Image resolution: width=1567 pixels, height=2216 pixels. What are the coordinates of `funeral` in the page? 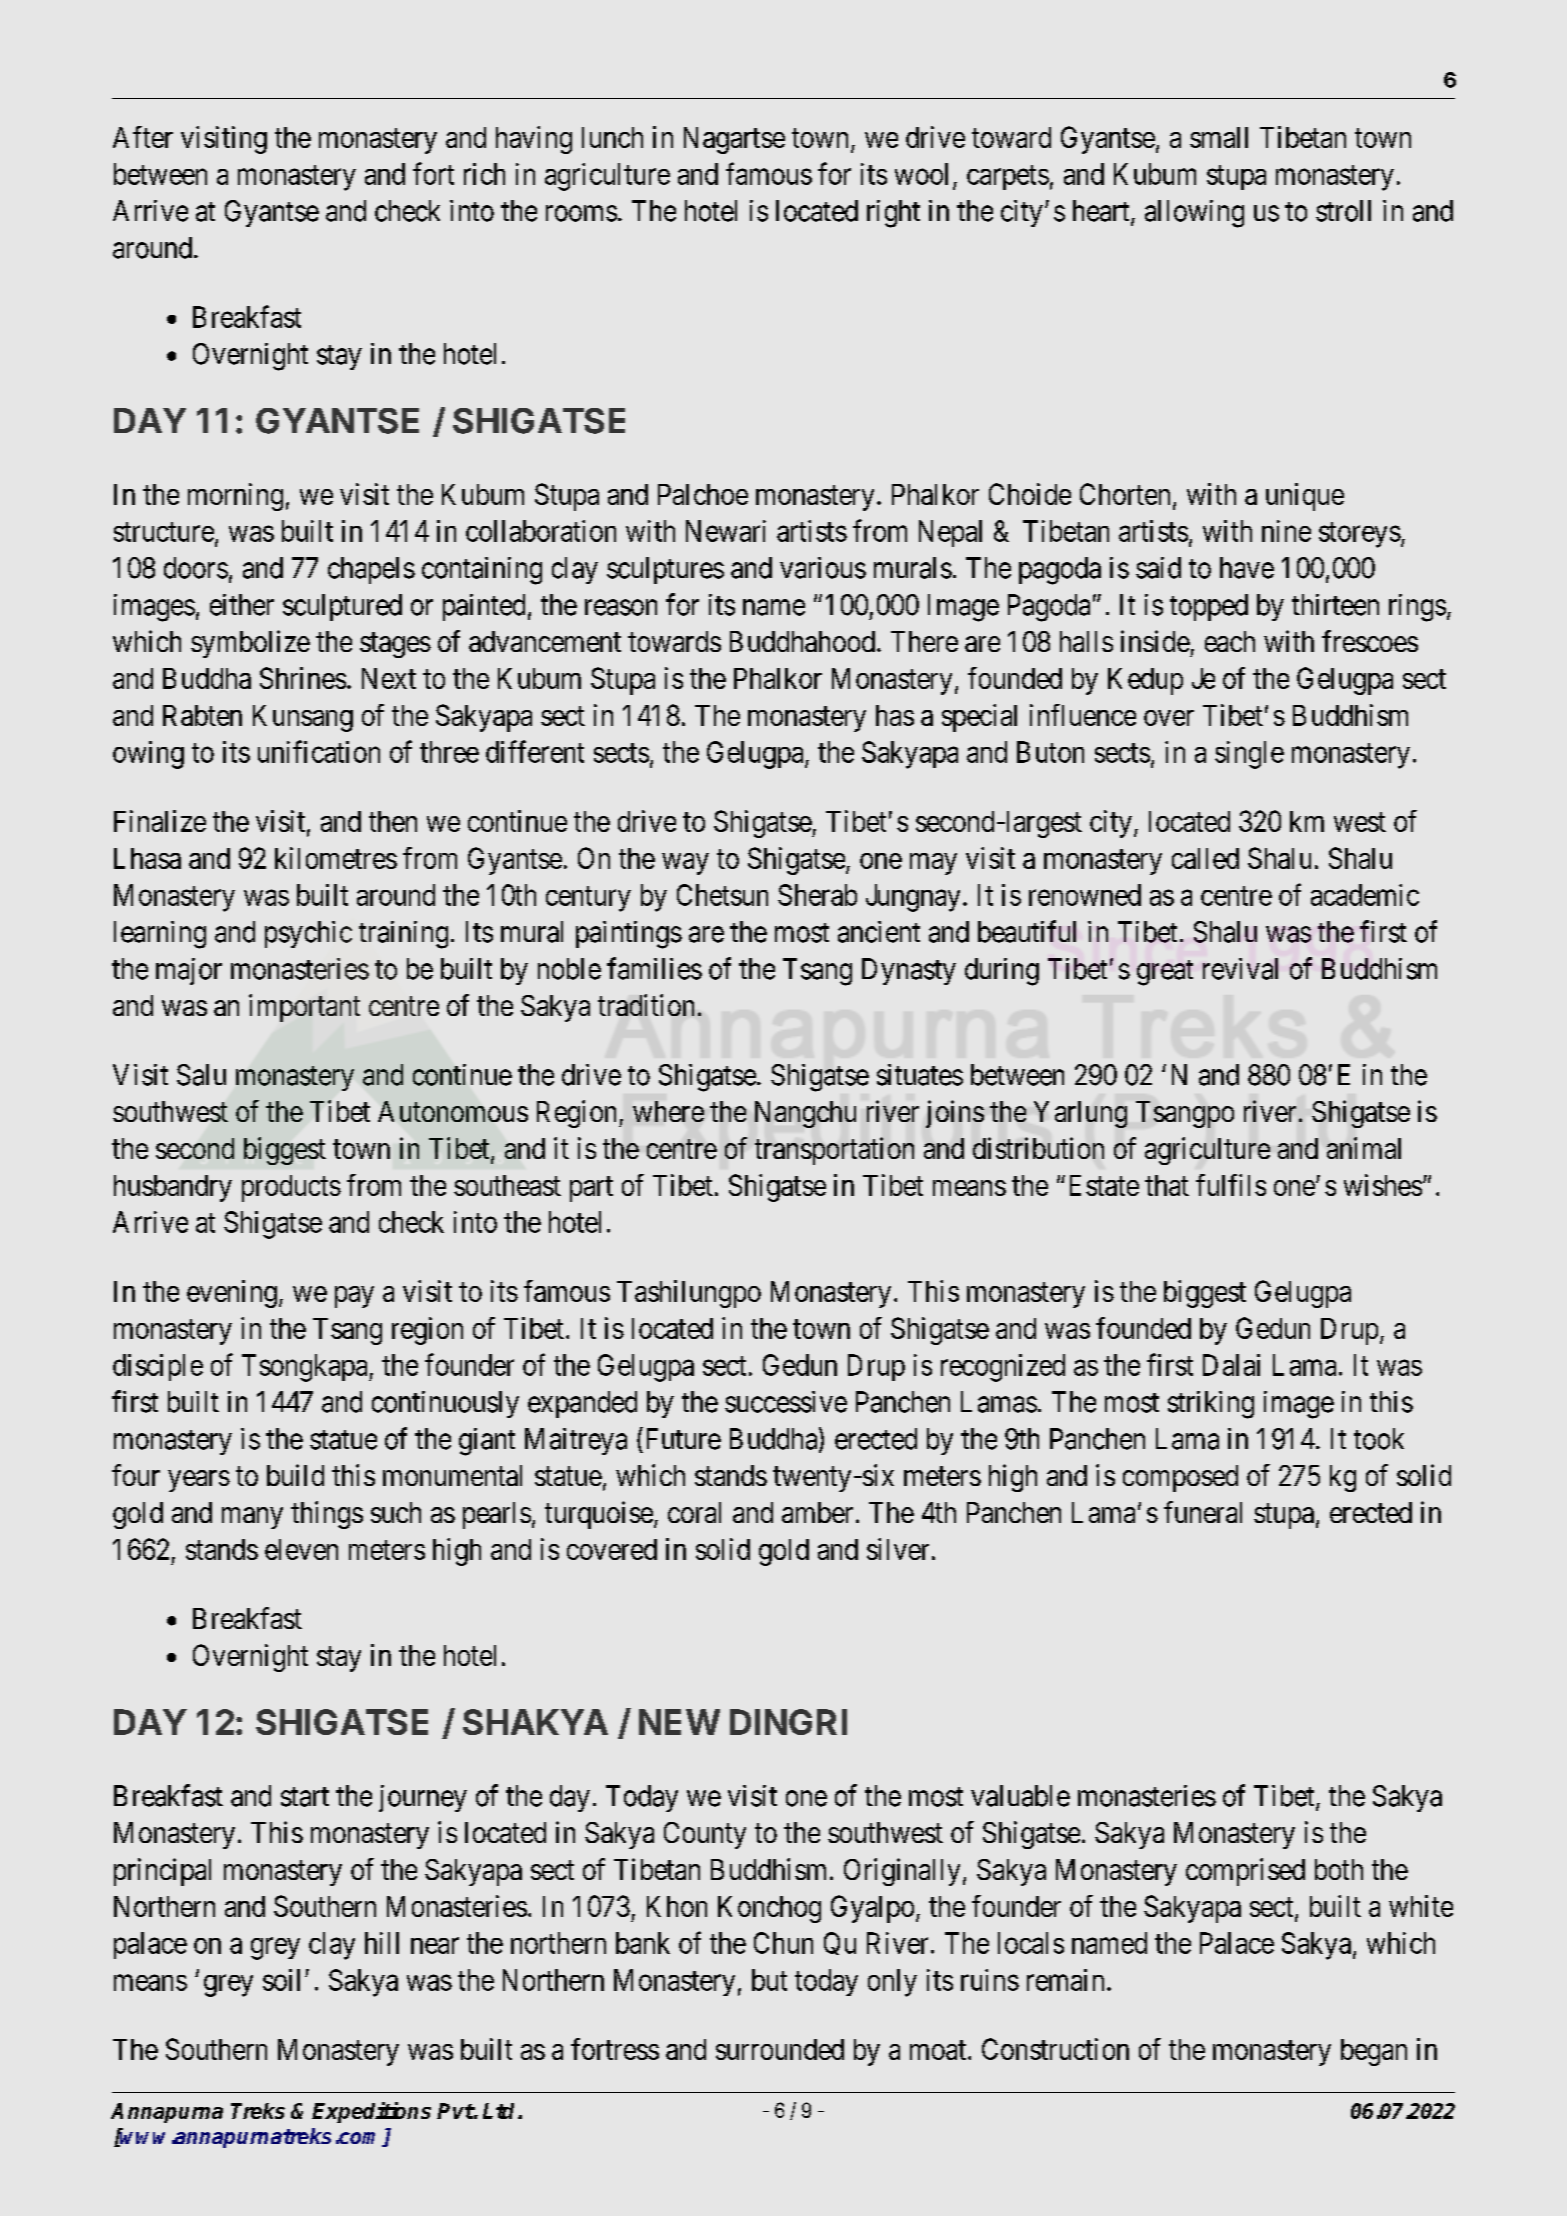 It's located at (1203, 1512).
